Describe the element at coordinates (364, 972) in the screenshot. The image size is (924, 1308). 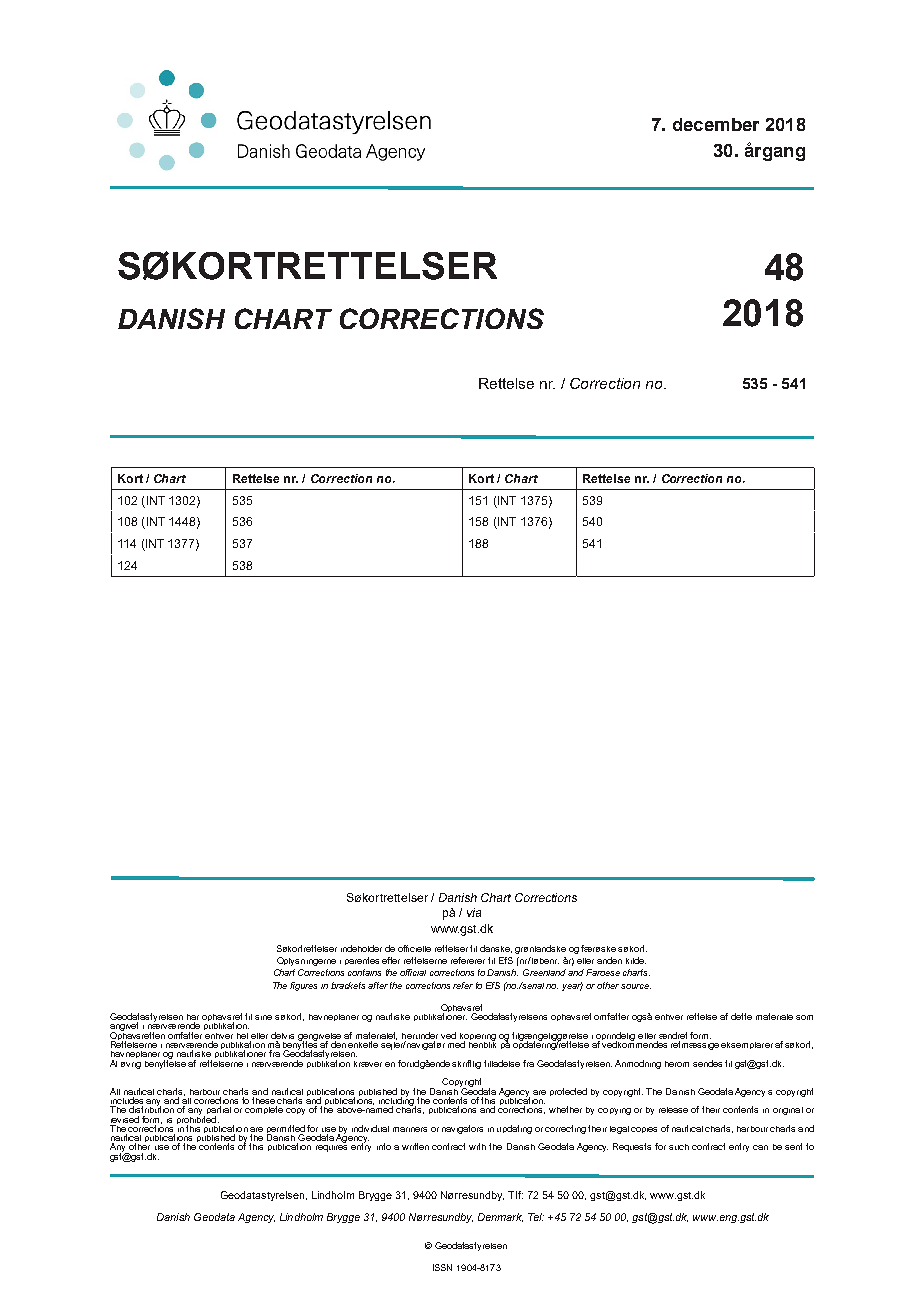
I see `contains` at that location.
